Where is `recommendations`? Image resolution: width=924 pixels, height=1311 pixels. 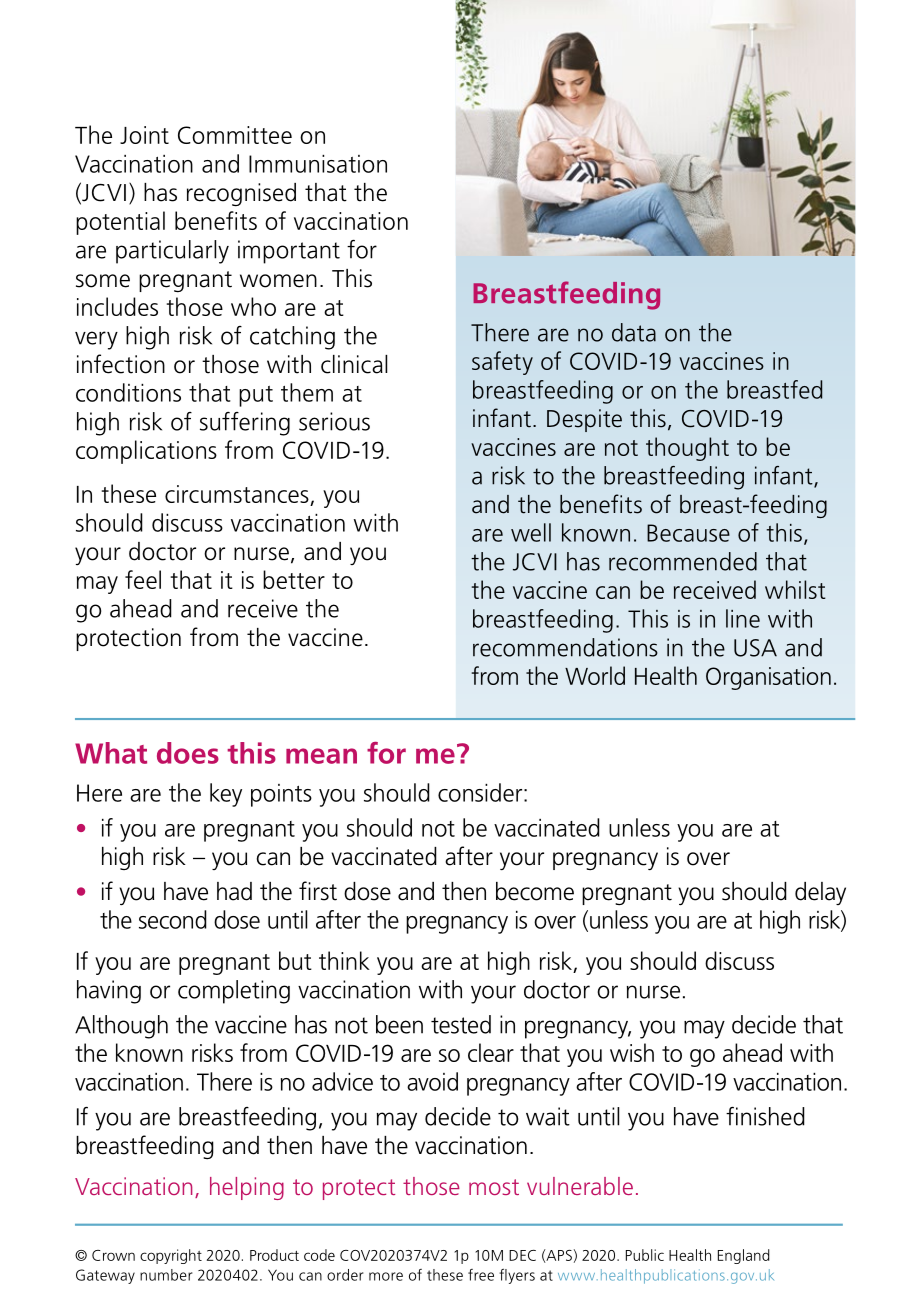
recommendations is located at coordinates (565, 647).
